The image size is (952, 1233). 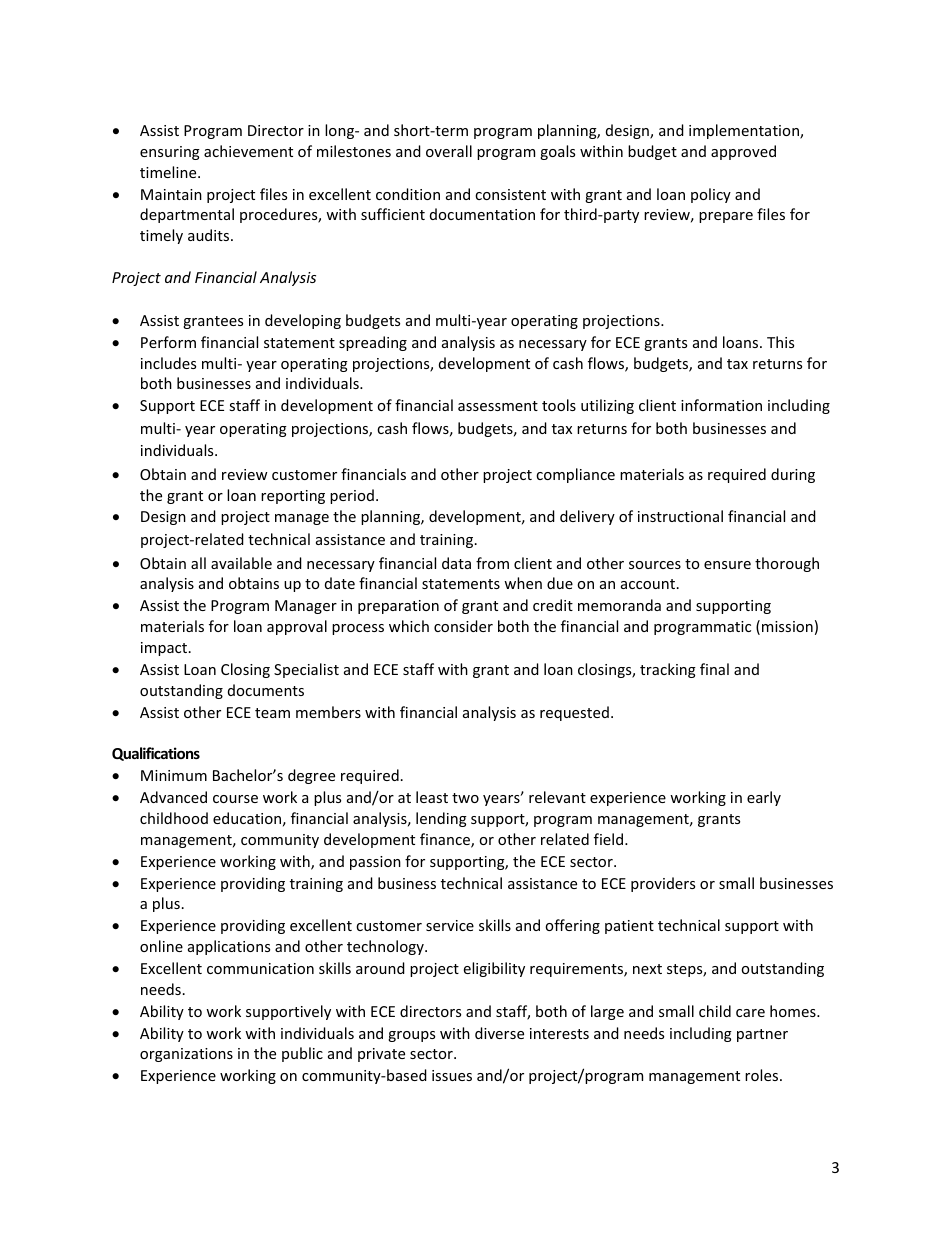 I want to click on assessment, so click(x=498, y=406).
